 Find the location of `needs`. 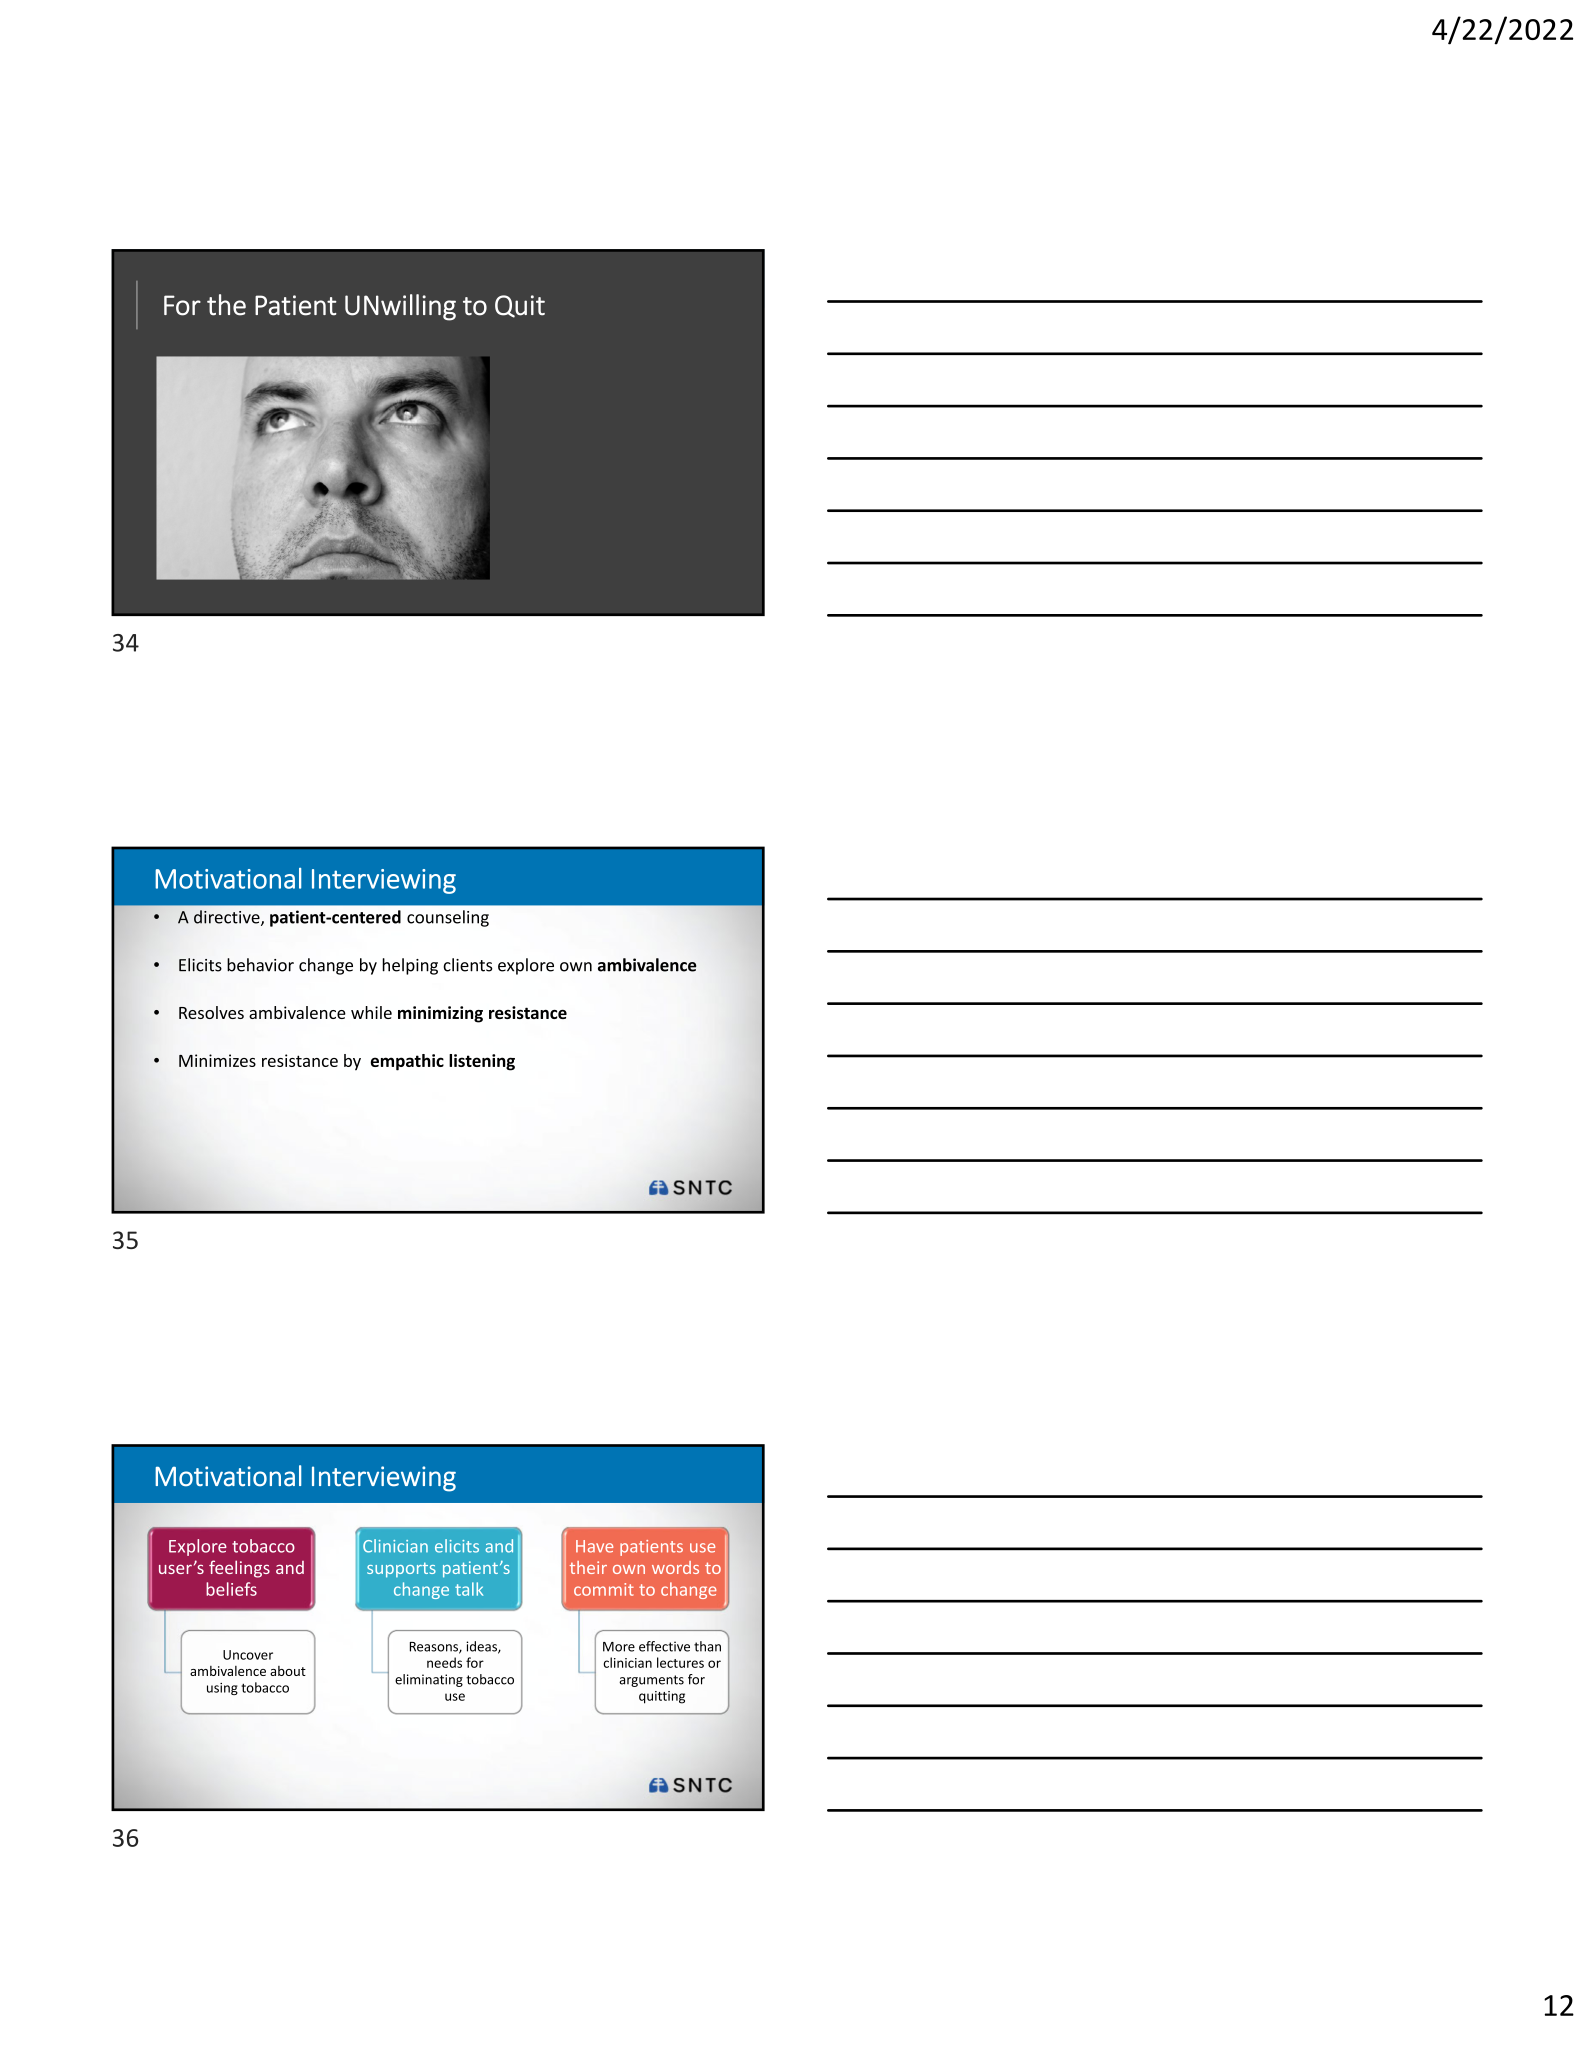

needs is located at coordinates (444, 1662).
